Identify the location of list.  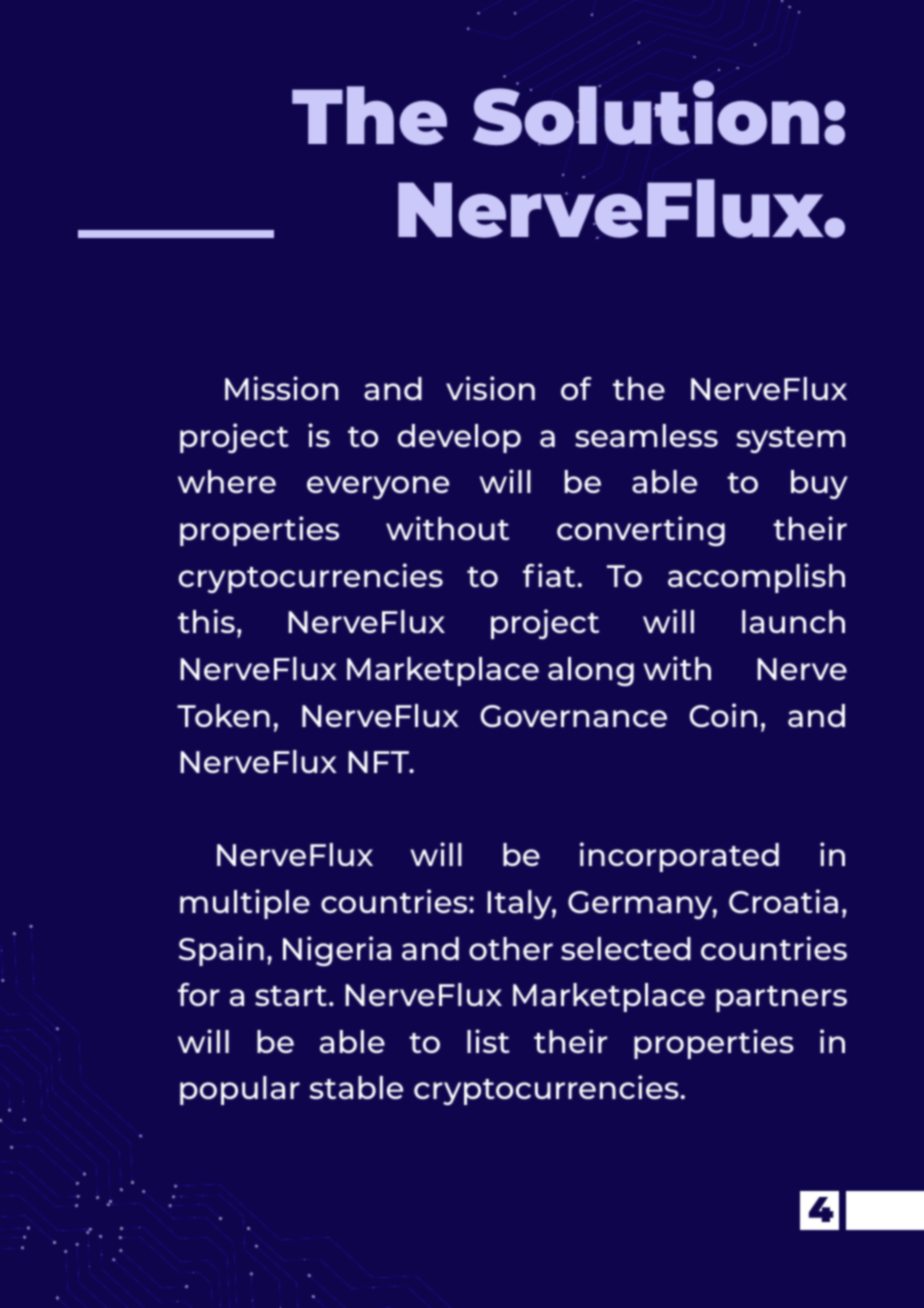
(488, 1041).
